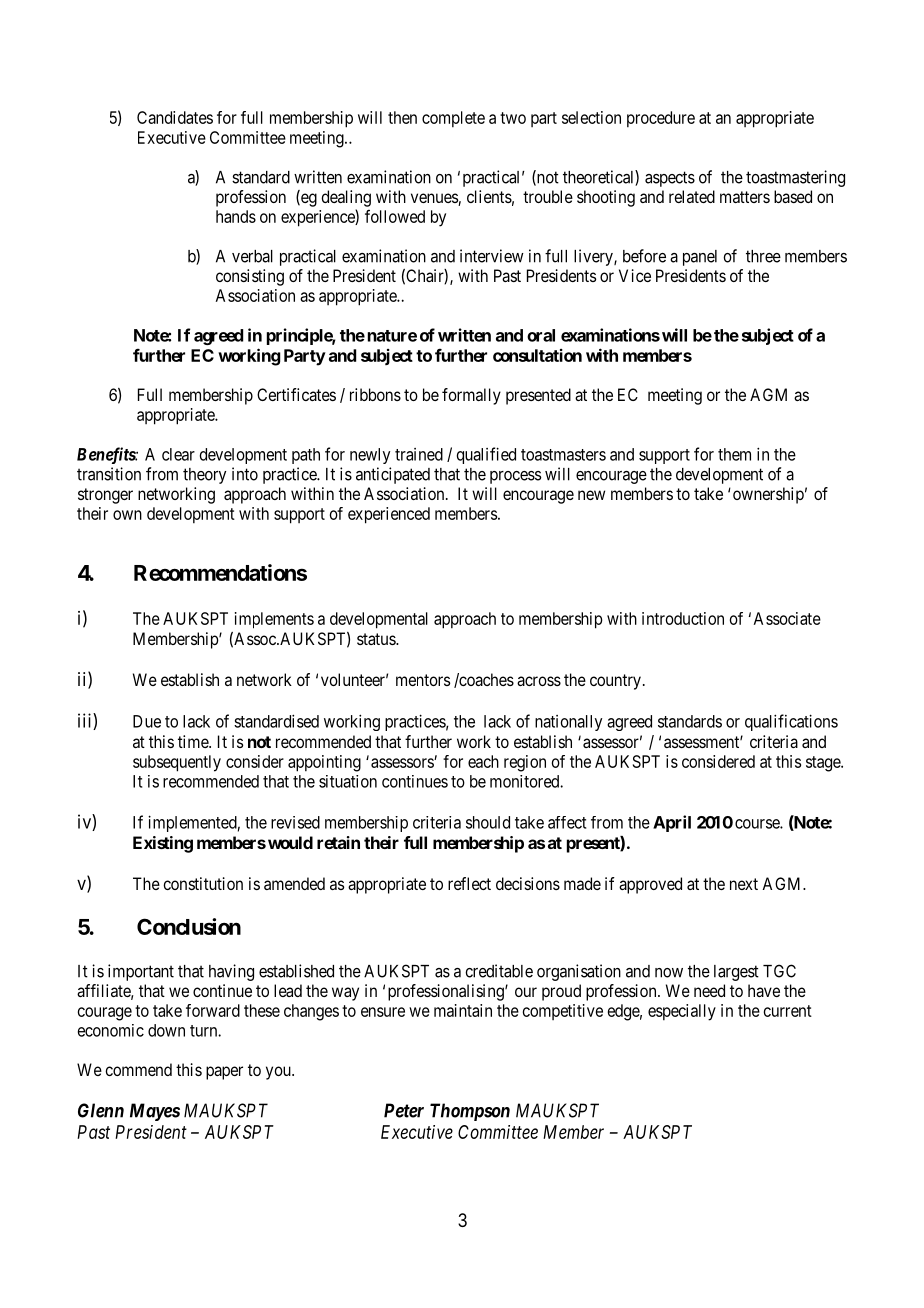  Describe the element at coordinates (147, 721) in the document. I see `Due` at that location.
